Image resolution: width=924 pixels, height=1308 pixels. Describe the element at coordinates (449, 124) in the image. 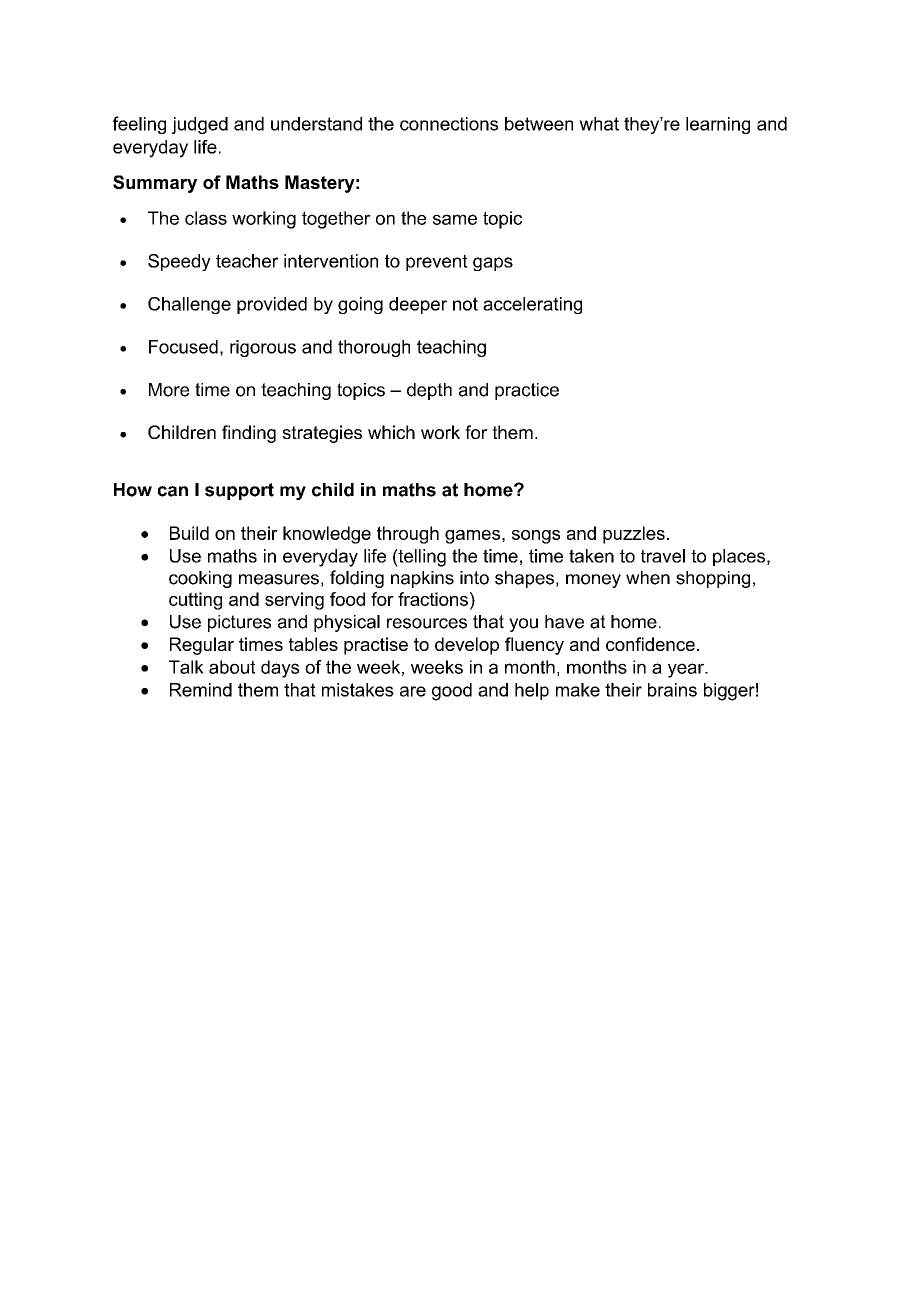

I see `connections` at that location.
